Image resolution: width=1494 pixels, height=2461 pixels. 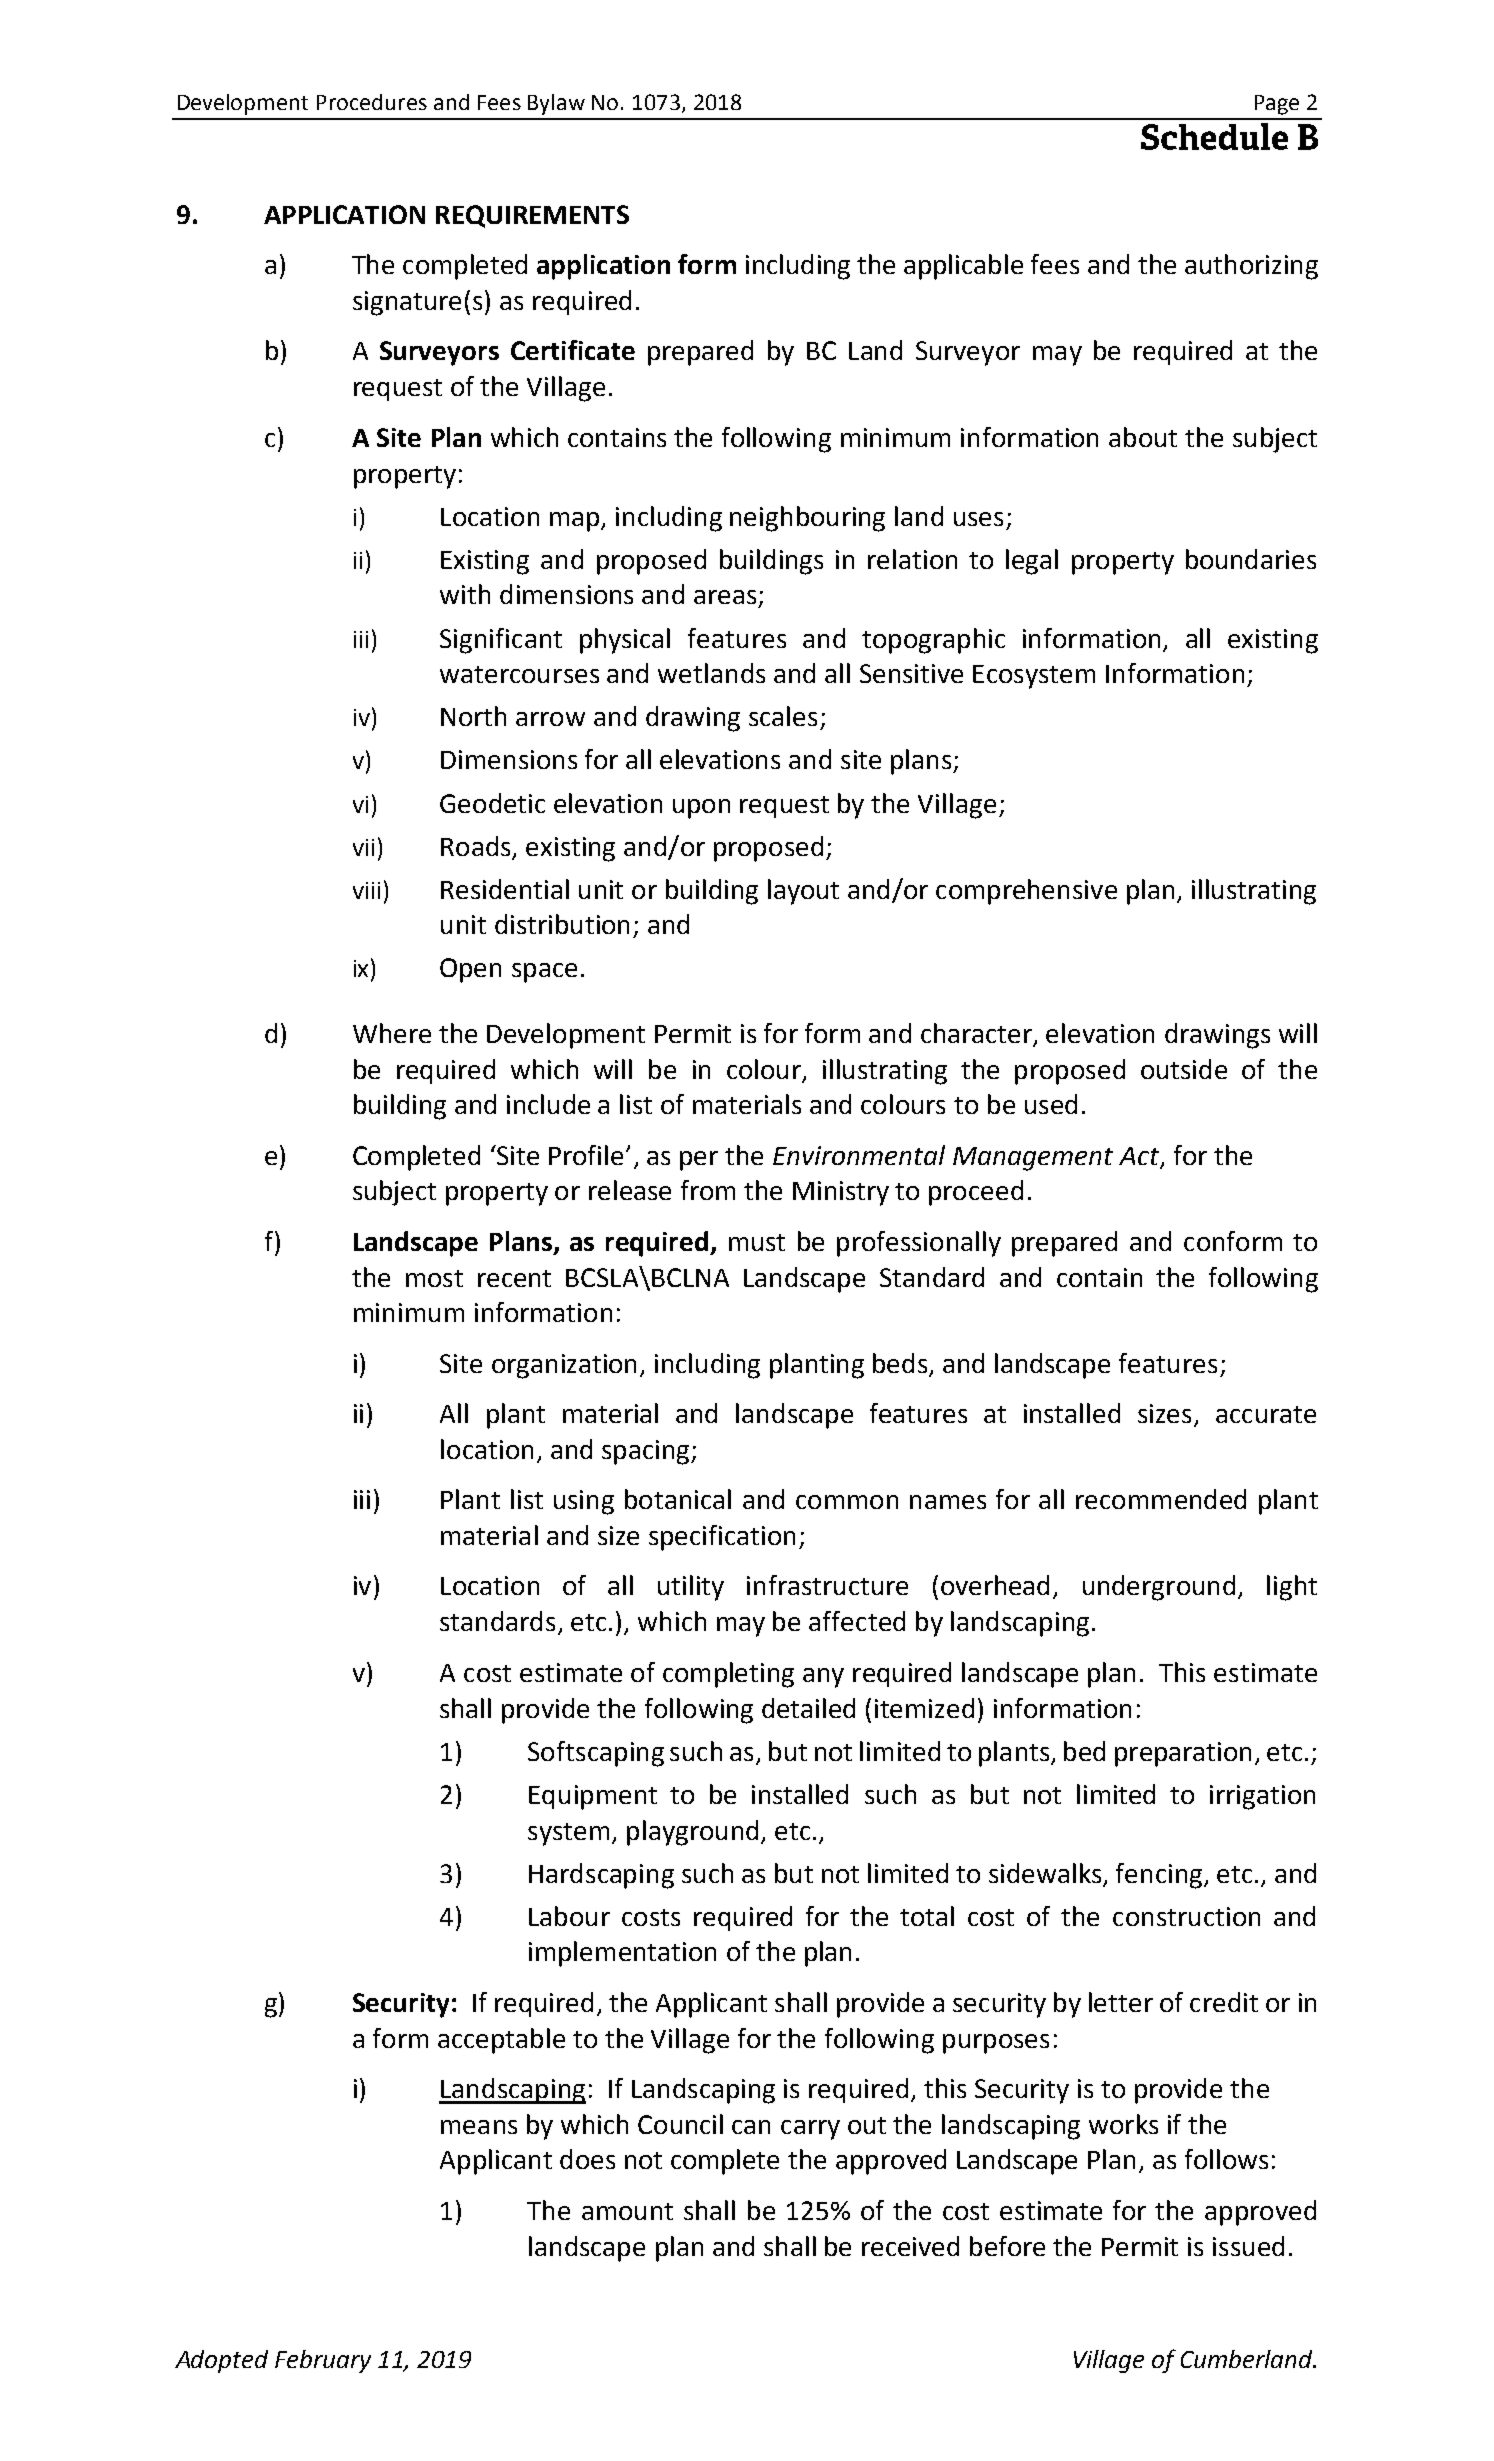 What do you see at coordinates (501, 2041) in the screenshot?
I see `acceptable` at bounding box center [501, 2041].
